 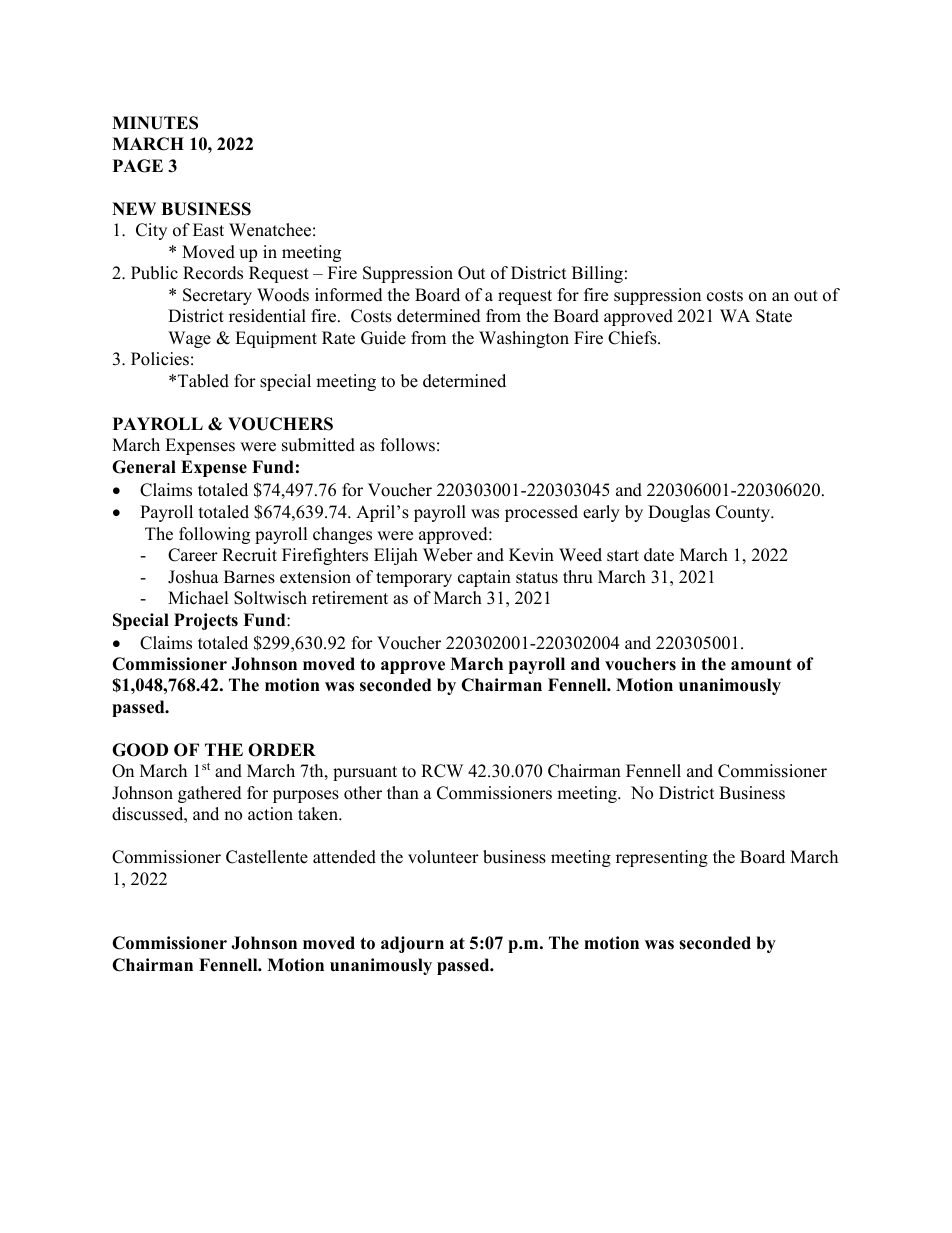 What do you see at coordinates (155, 123) in the document?
I see `MINUTES` at bounding box center [155, 123].
